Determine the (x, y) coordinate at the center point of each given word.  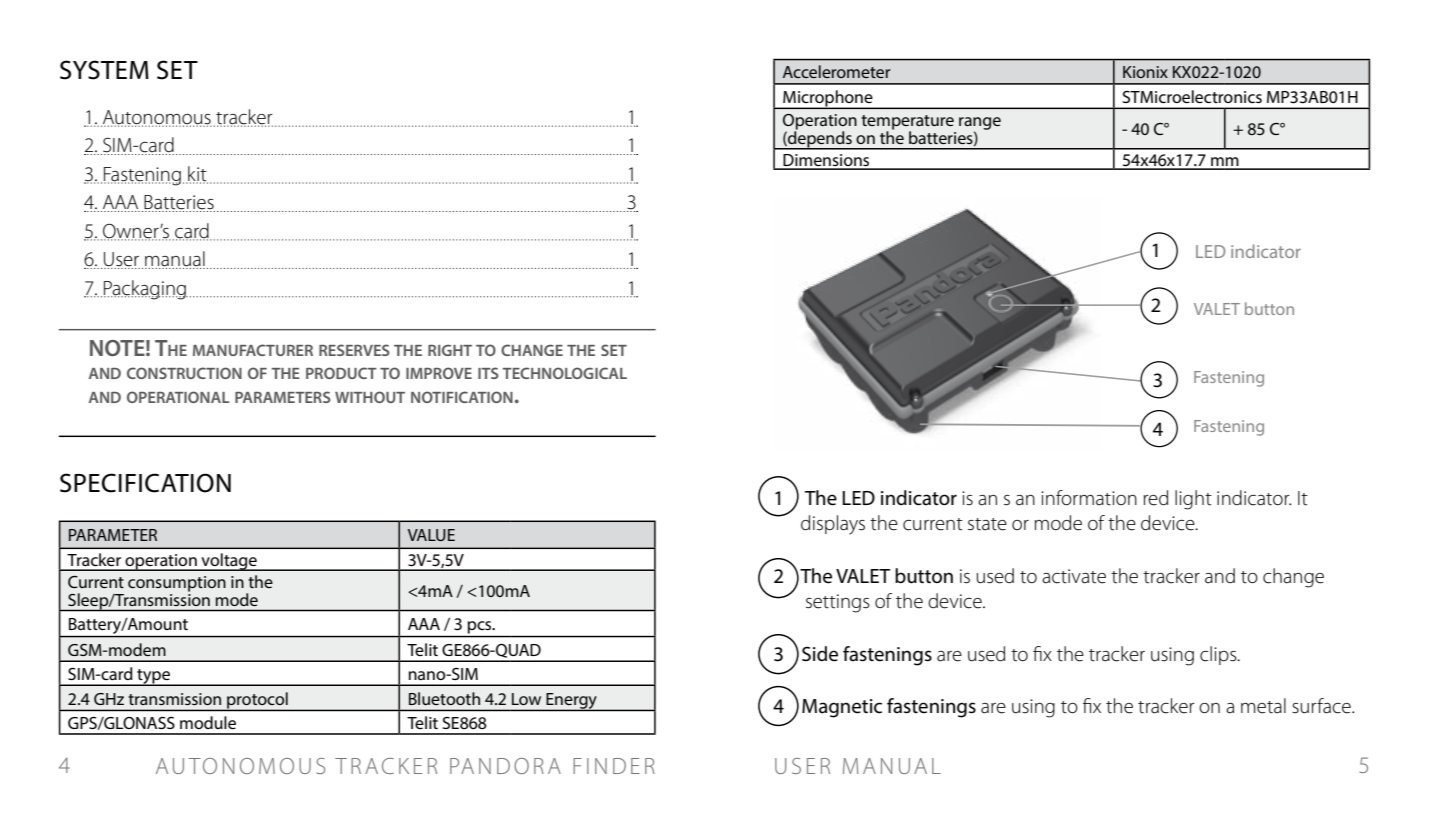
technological (565, 373)
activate (1074, 576)
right (450, 350)
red (1156, 498)
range (980, 125)
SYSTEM (104, 70)
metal (1263, 706)
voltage (229, 562)
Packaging (146, 290)
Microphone (828, 99)
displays (833, 525)
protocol (257, 701)
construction (184, 373)
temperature (907, 123)
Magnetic (842, 708)
